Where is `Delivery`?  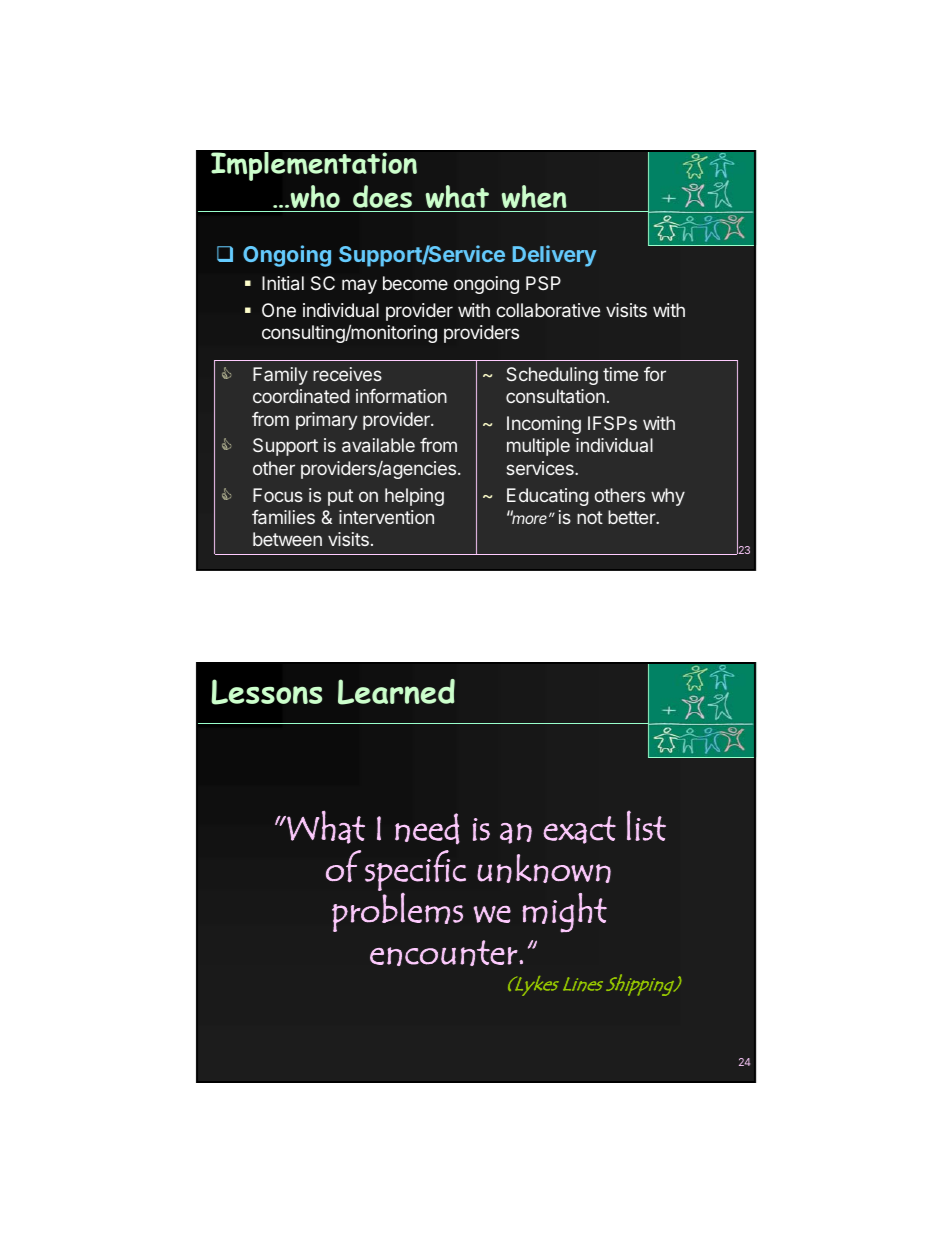
Delivery is located at coordinates (554, 256).
